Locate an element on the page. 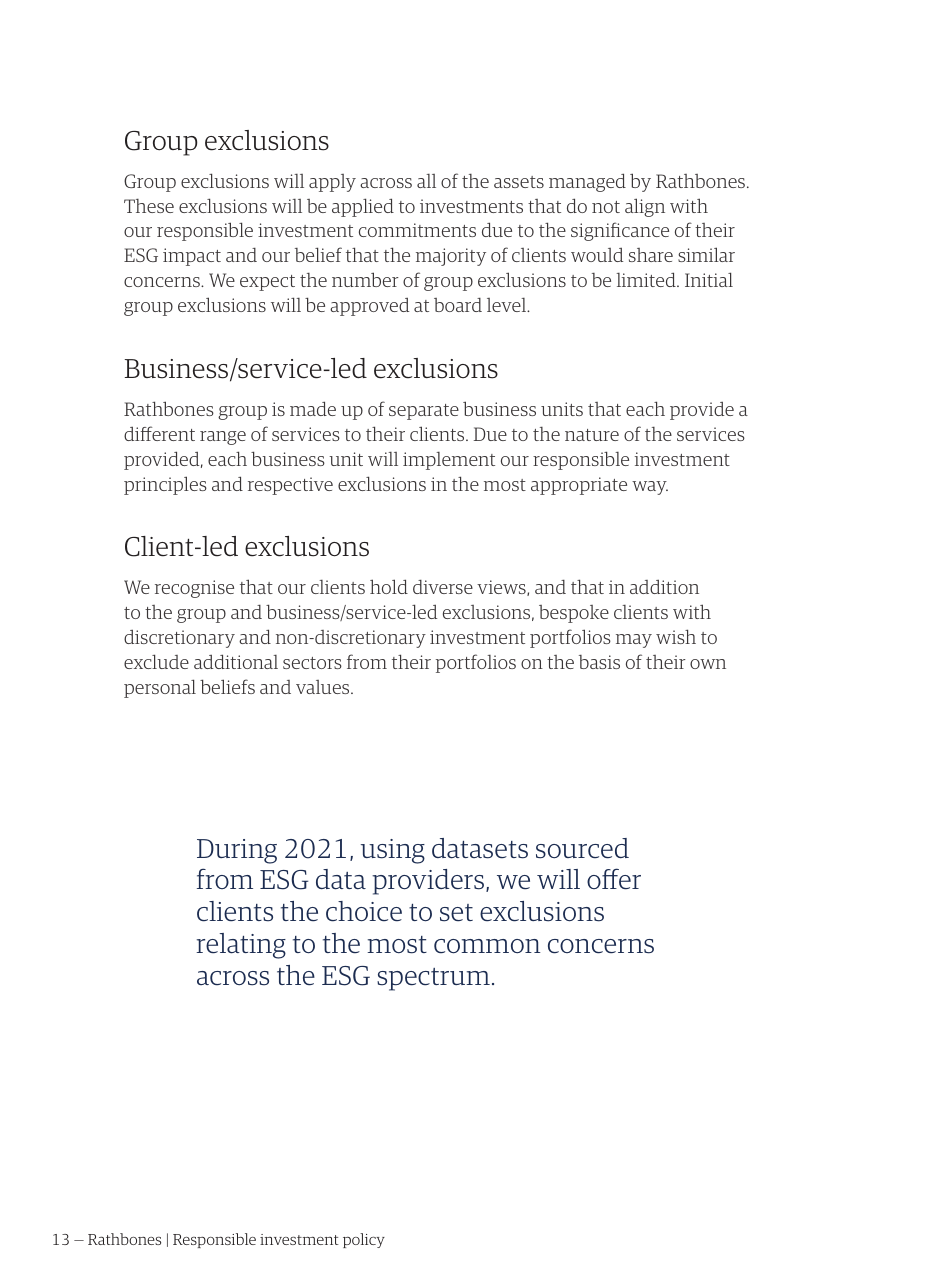 This page has width=952, height=1287. values is located at coordinates (324, 687).
